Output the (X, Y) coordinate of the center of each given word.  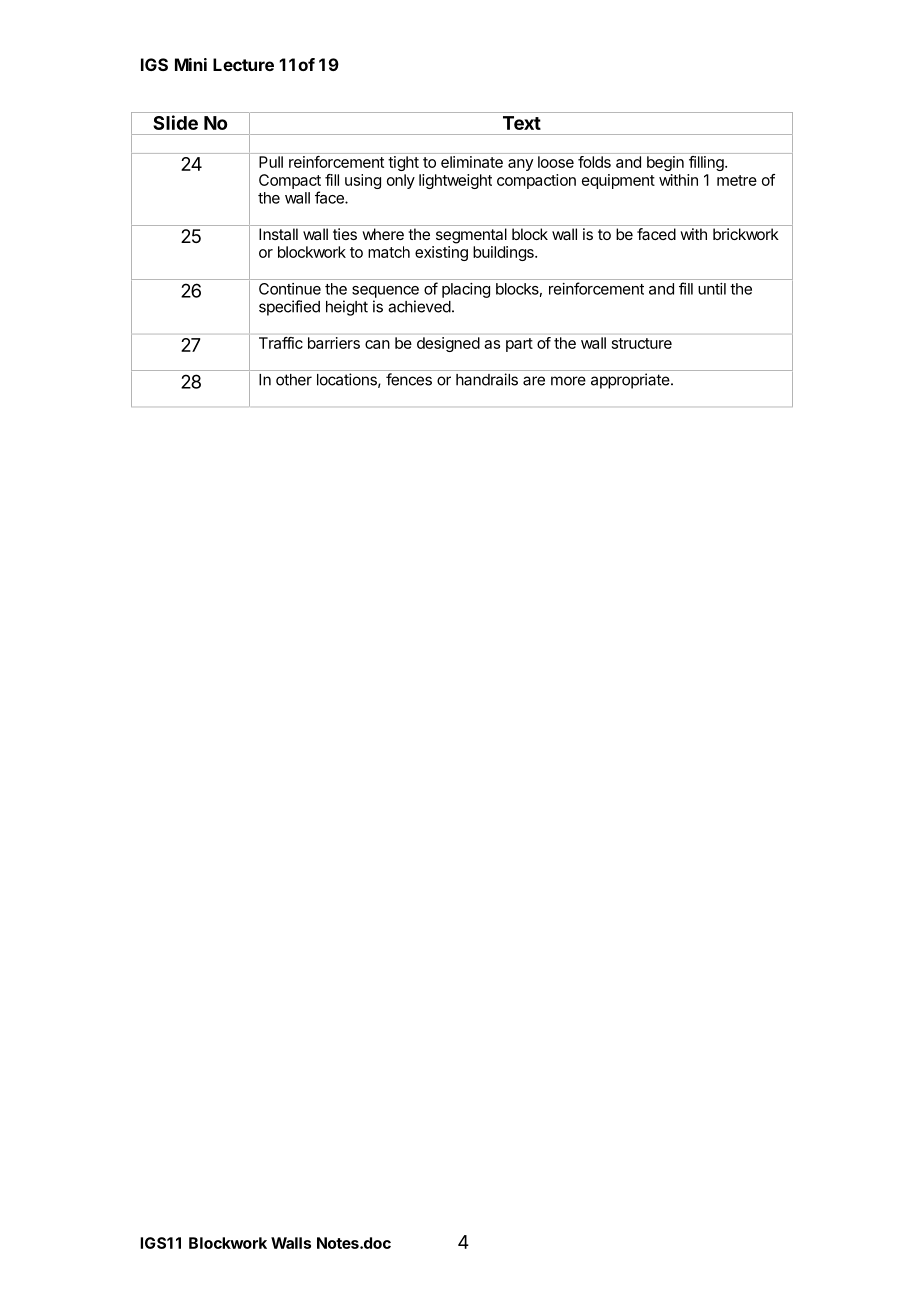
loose (556, 162)
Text (522, 123)
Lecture (243, 64)
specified (289, 308)
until (712, 289)
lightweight (455, 181)
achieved (419, 306)
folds (594, 162)
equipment (618, 181)
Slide (176, 122)
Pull (271, 162)
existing (441, 253)
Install (278, 234)
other (294, 380)
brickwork (746, 234)
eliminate (472, 162)
